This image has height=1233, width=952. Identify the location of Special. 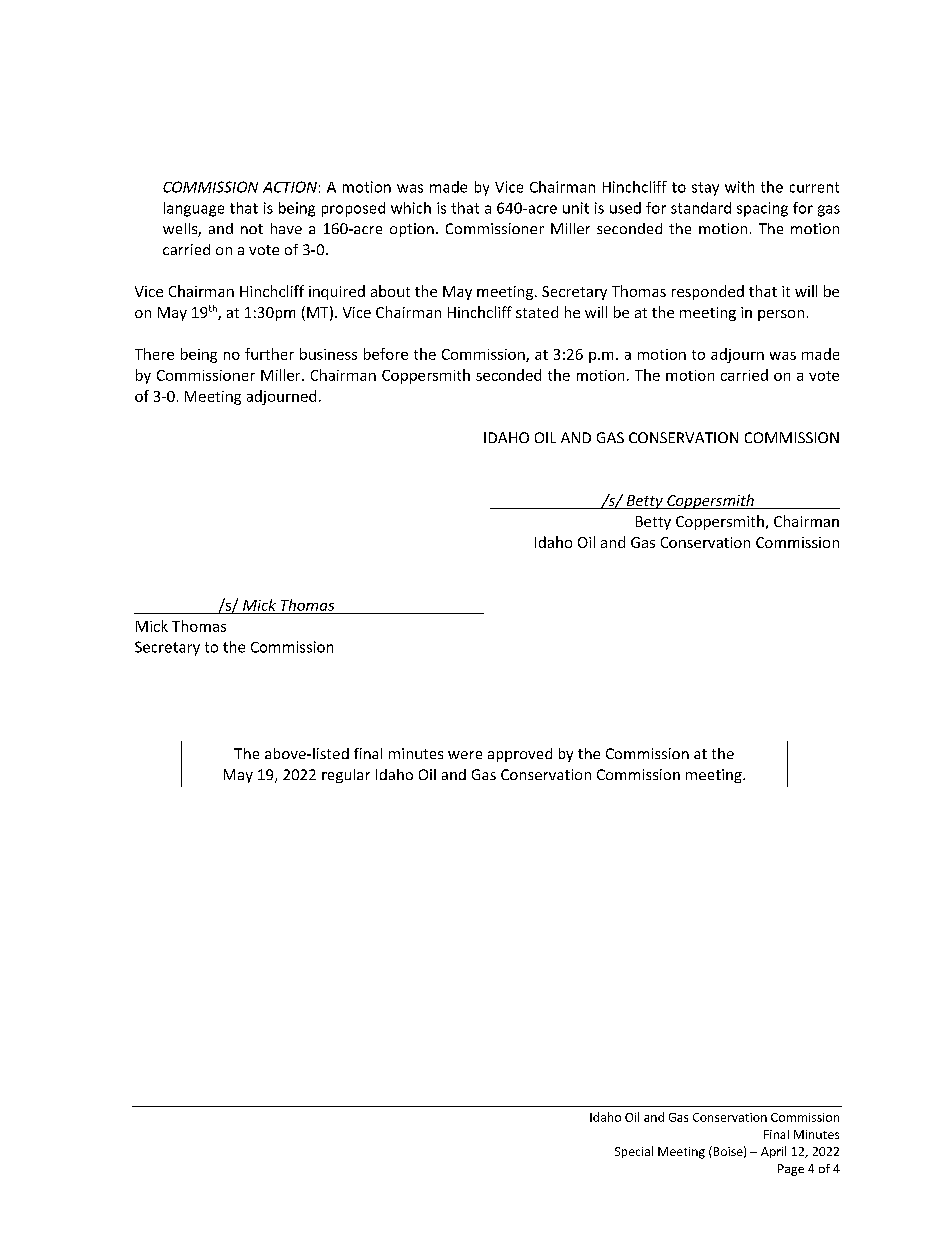
(634, 1152).
